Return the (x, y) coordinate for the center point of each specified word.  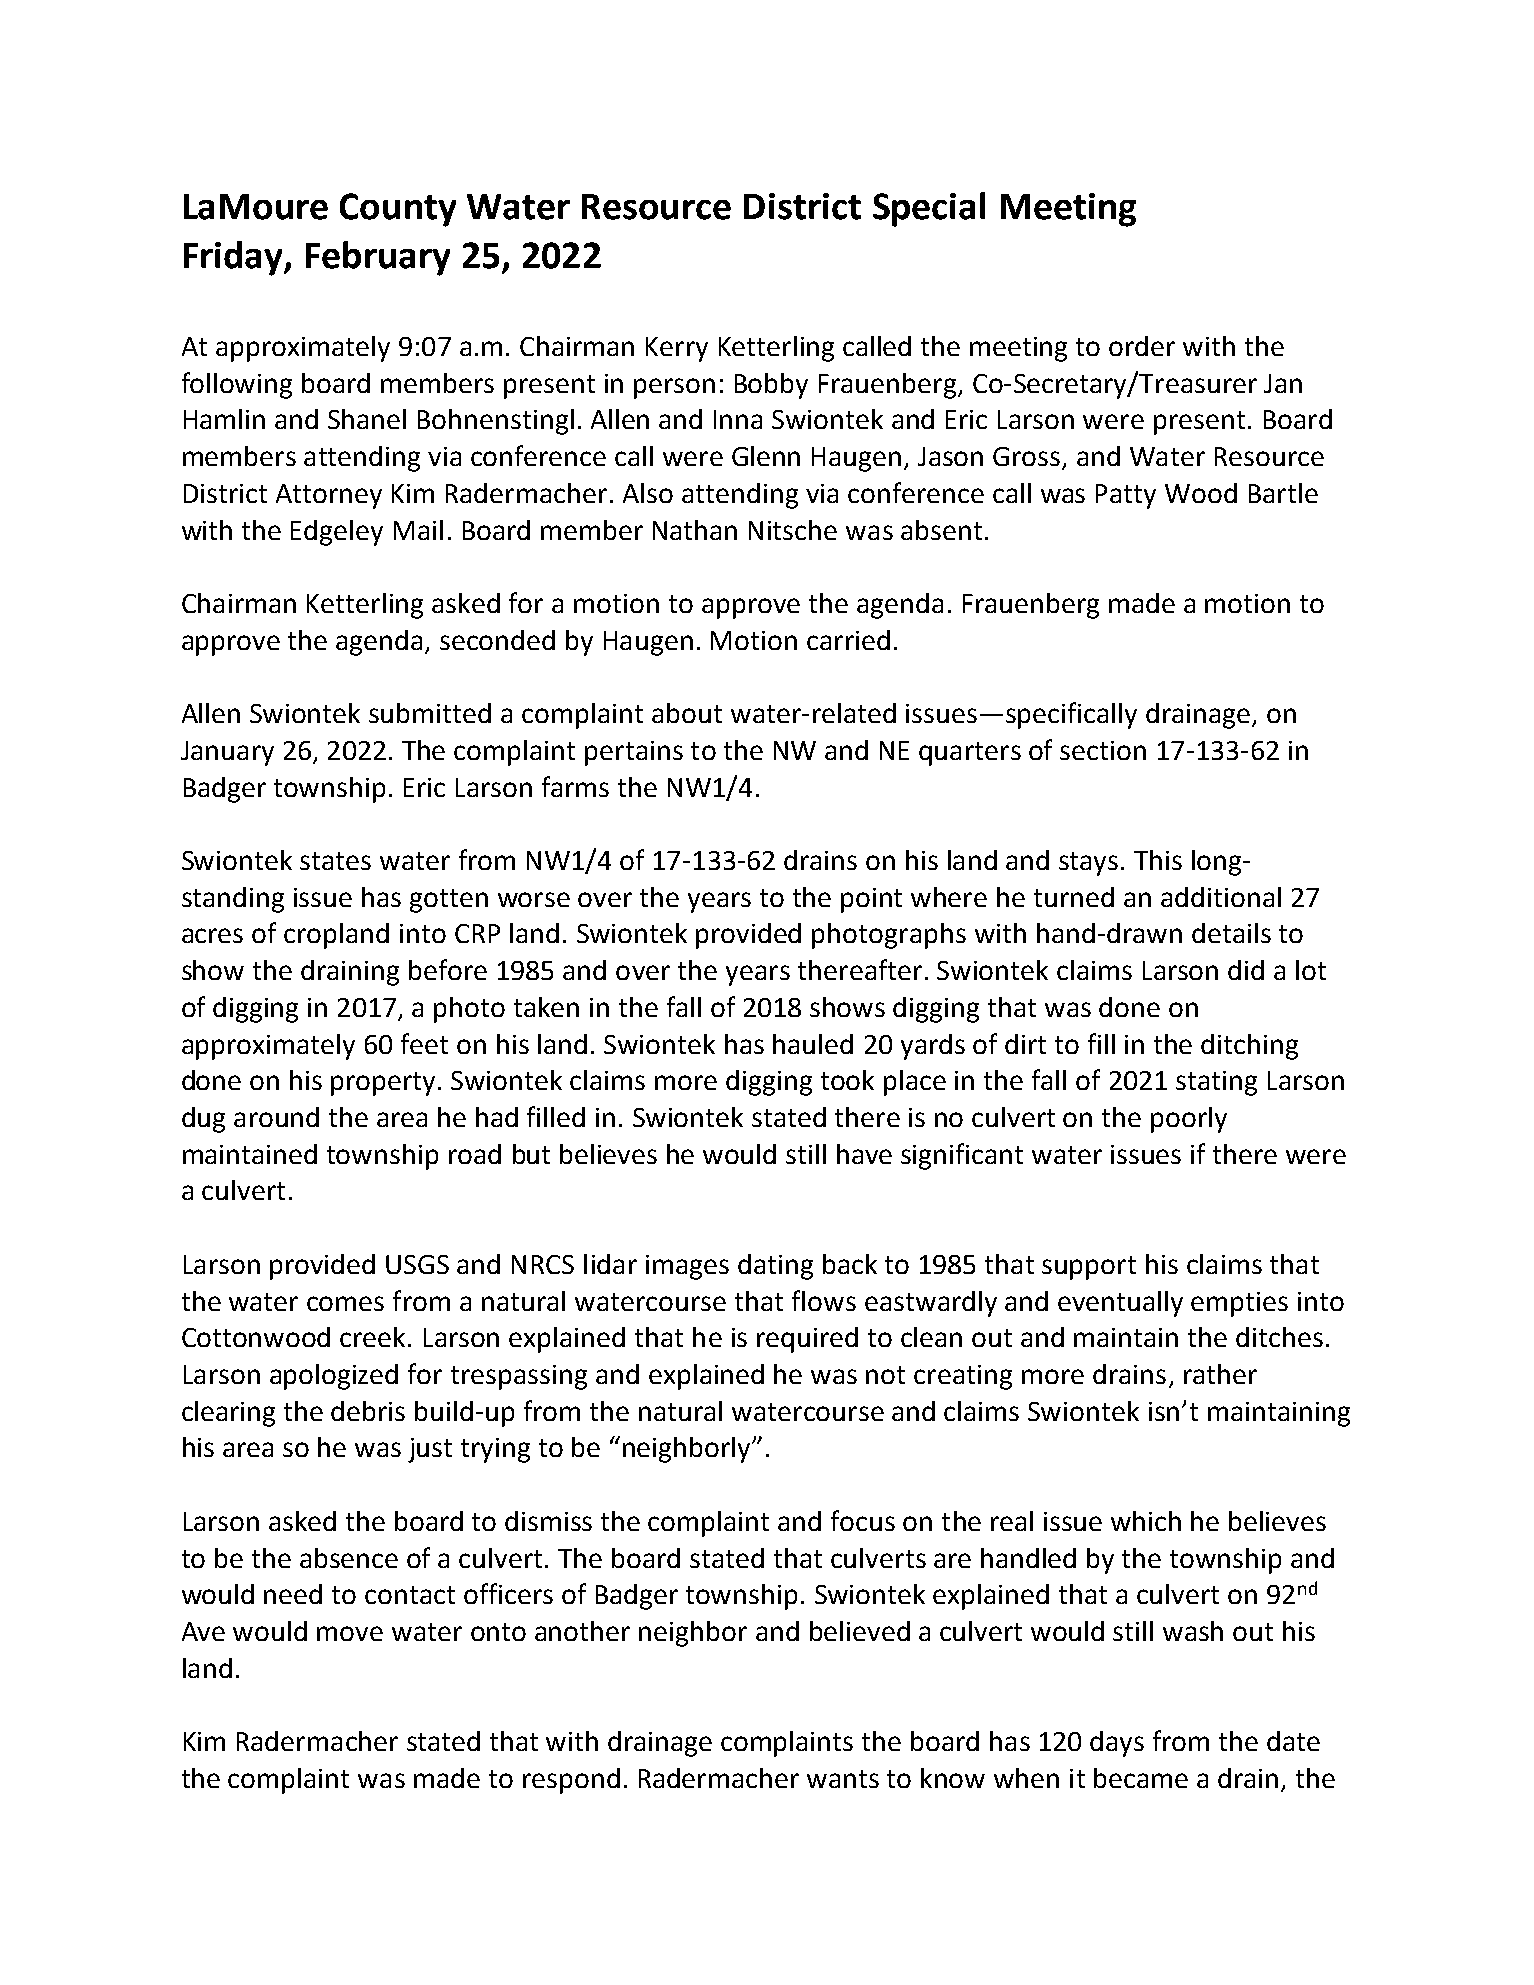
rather (1220, 1374)
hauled (813, 1044)
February (378, 258)
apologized (334, 1377)
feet (424, 1043)
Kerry (677, 349)
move (350, 1633)
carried (848, 640)
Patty (1126, 496)
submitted (430, 713)
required (807, 1340)
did (1246, 970)
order (1142, 346)
